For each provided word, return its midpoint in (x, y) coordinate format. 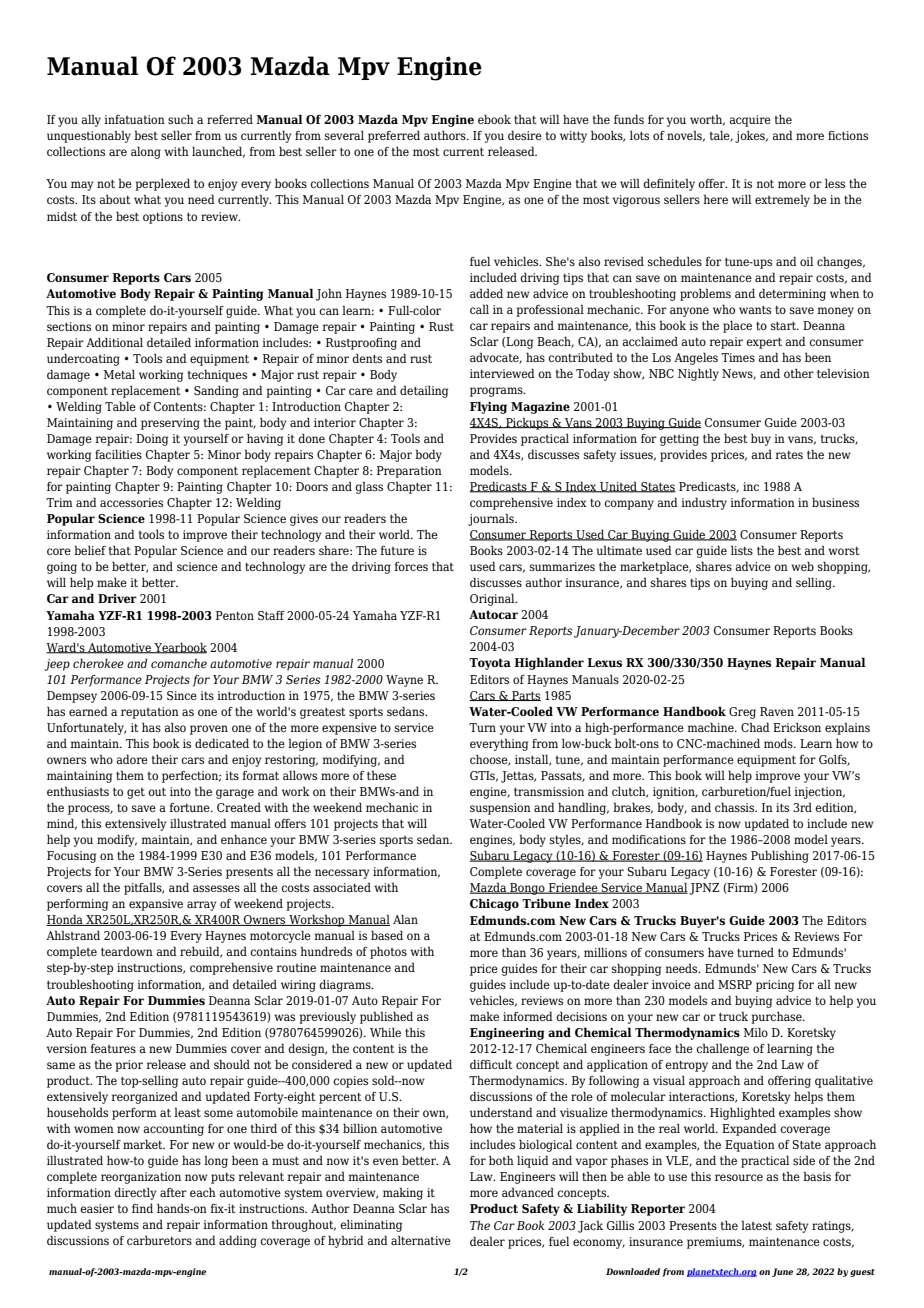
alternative (421, 1240)
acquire (750, 121)
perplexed (162, 184)
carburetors (159, 1240)
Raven (777, 711)
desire (525, 135)
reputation (150, 713)
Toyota (490, 664)
